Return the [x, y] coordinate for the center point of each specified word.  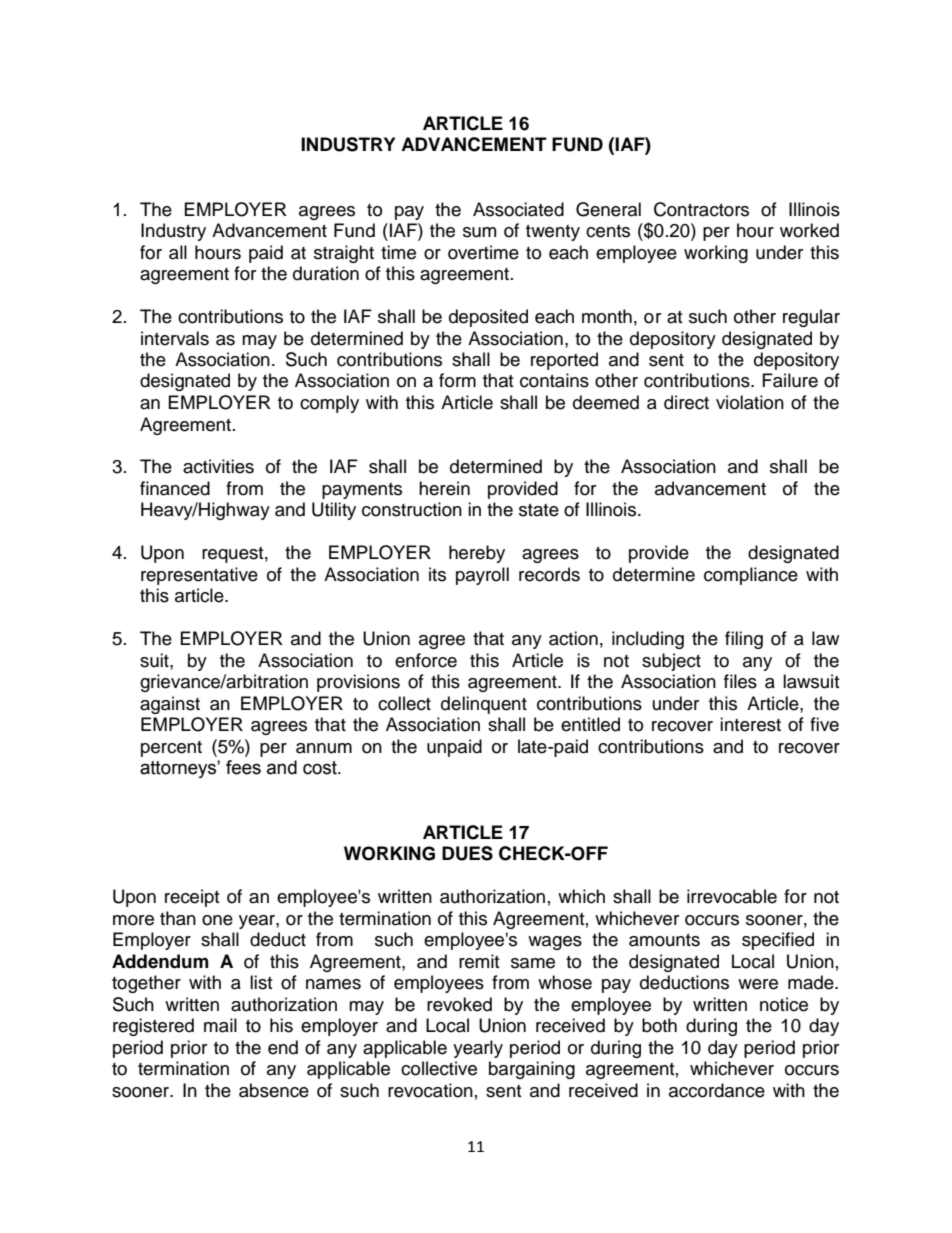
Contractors [701, 209]
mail [220, 1025]
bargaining [532, 1070]
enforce [426, 660]
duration [326, 273]
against [170, 705]
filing [744, 640]
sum [479, 232]
